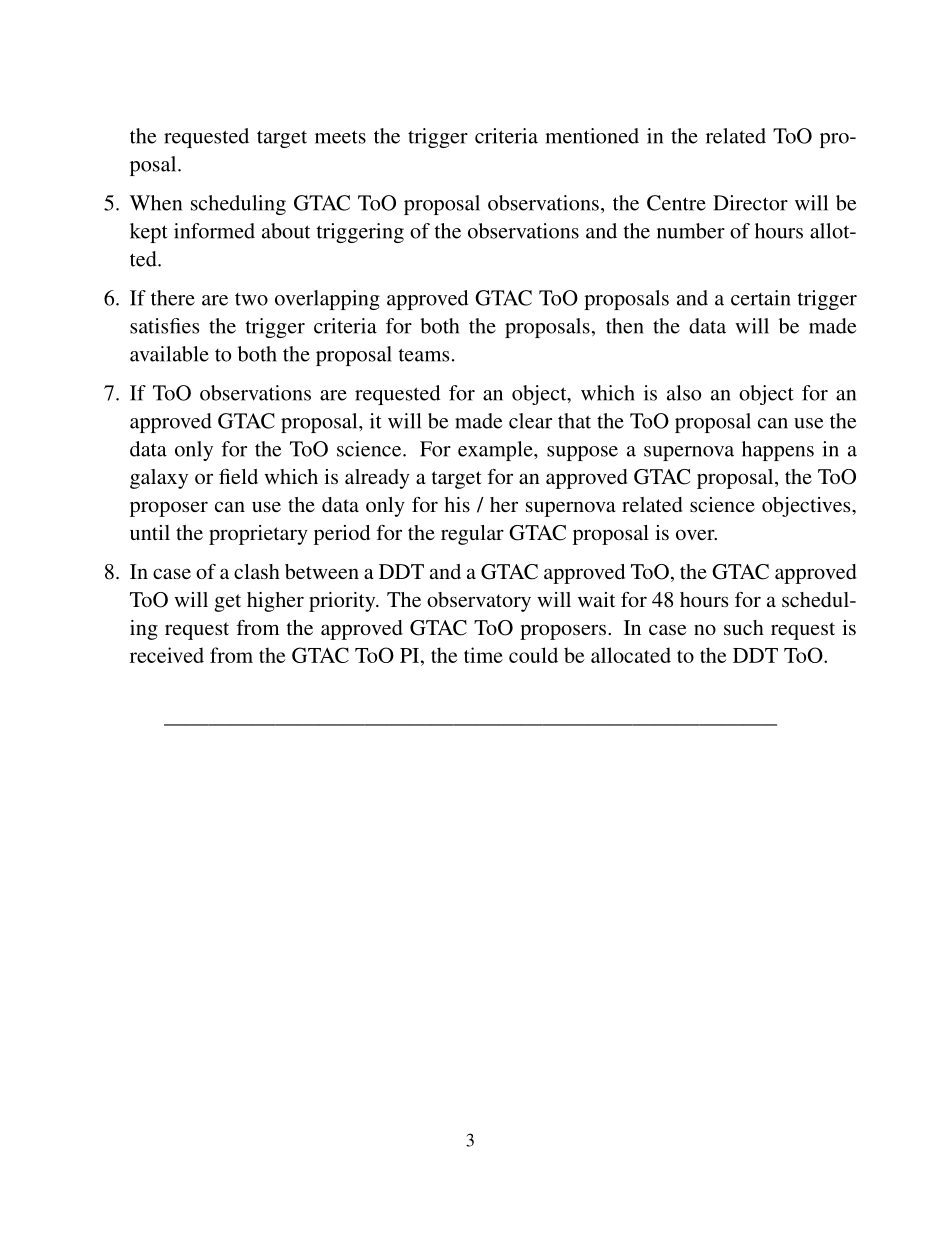  Describe the element at coordinates (592, 136) in the screenshot. I see `mentioned` at that location.
